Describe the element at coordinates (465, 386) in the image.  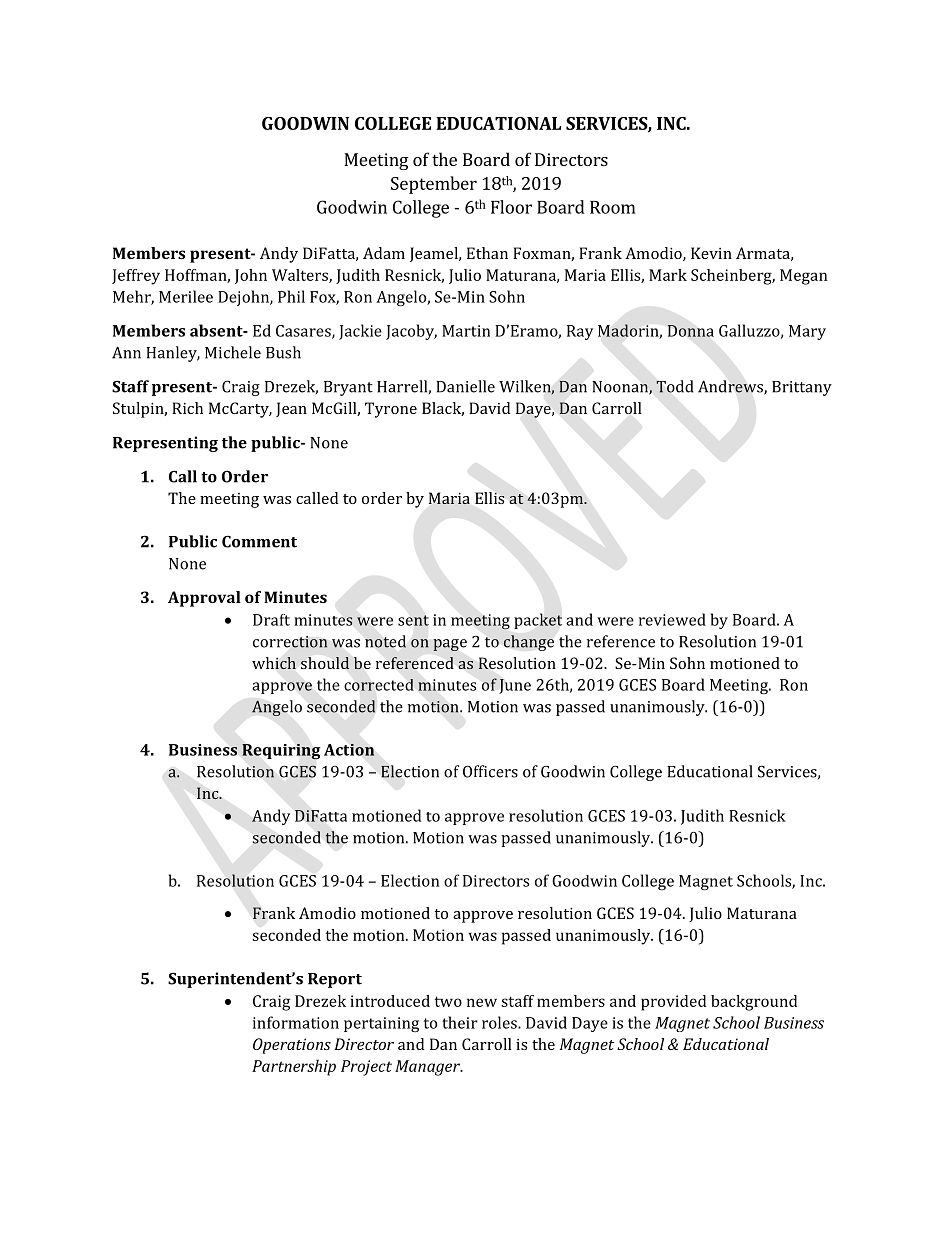
I see `Danielle` at that location.
